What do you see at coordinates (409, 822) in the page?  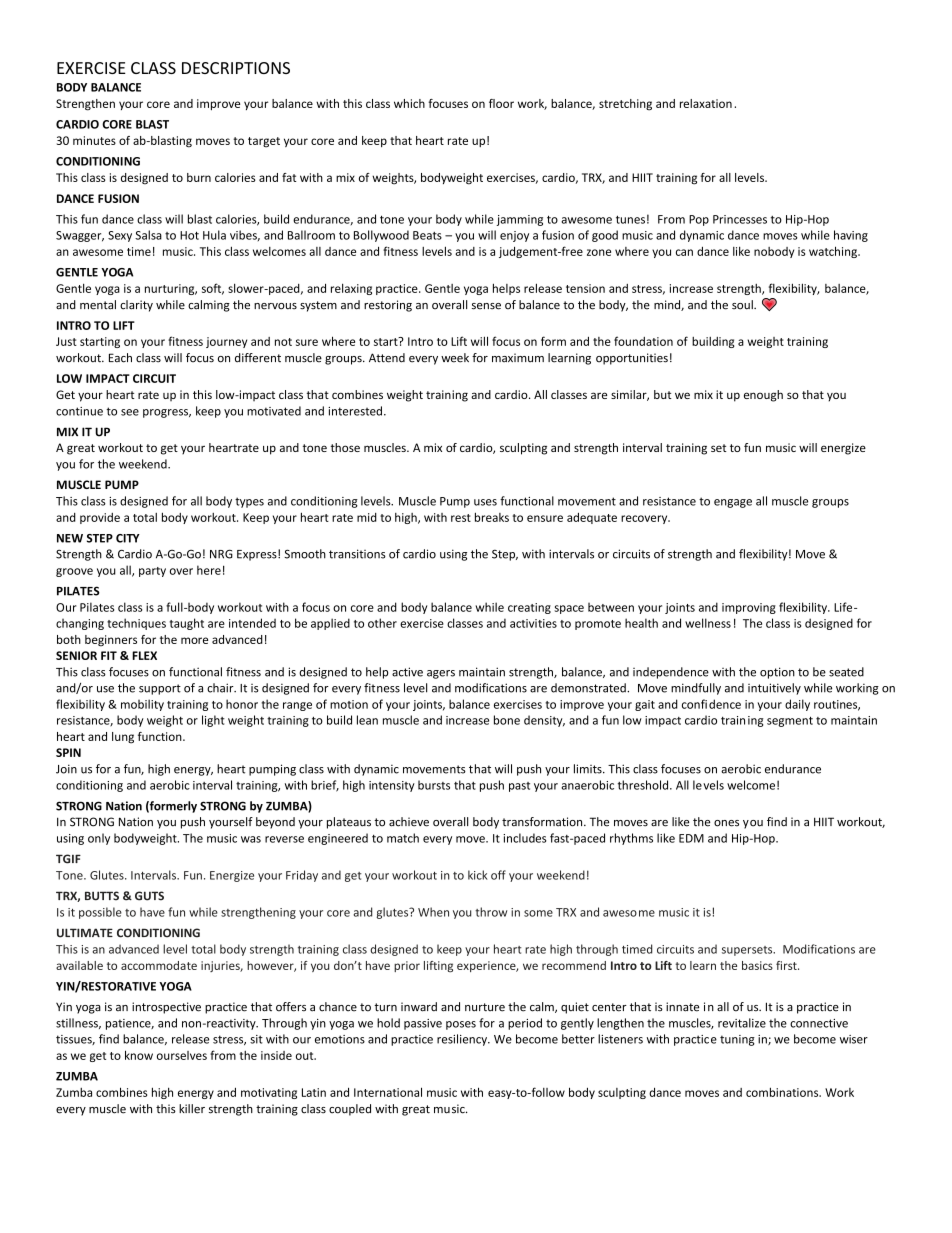 I see `achieve` at bounding box center [409, 822].
